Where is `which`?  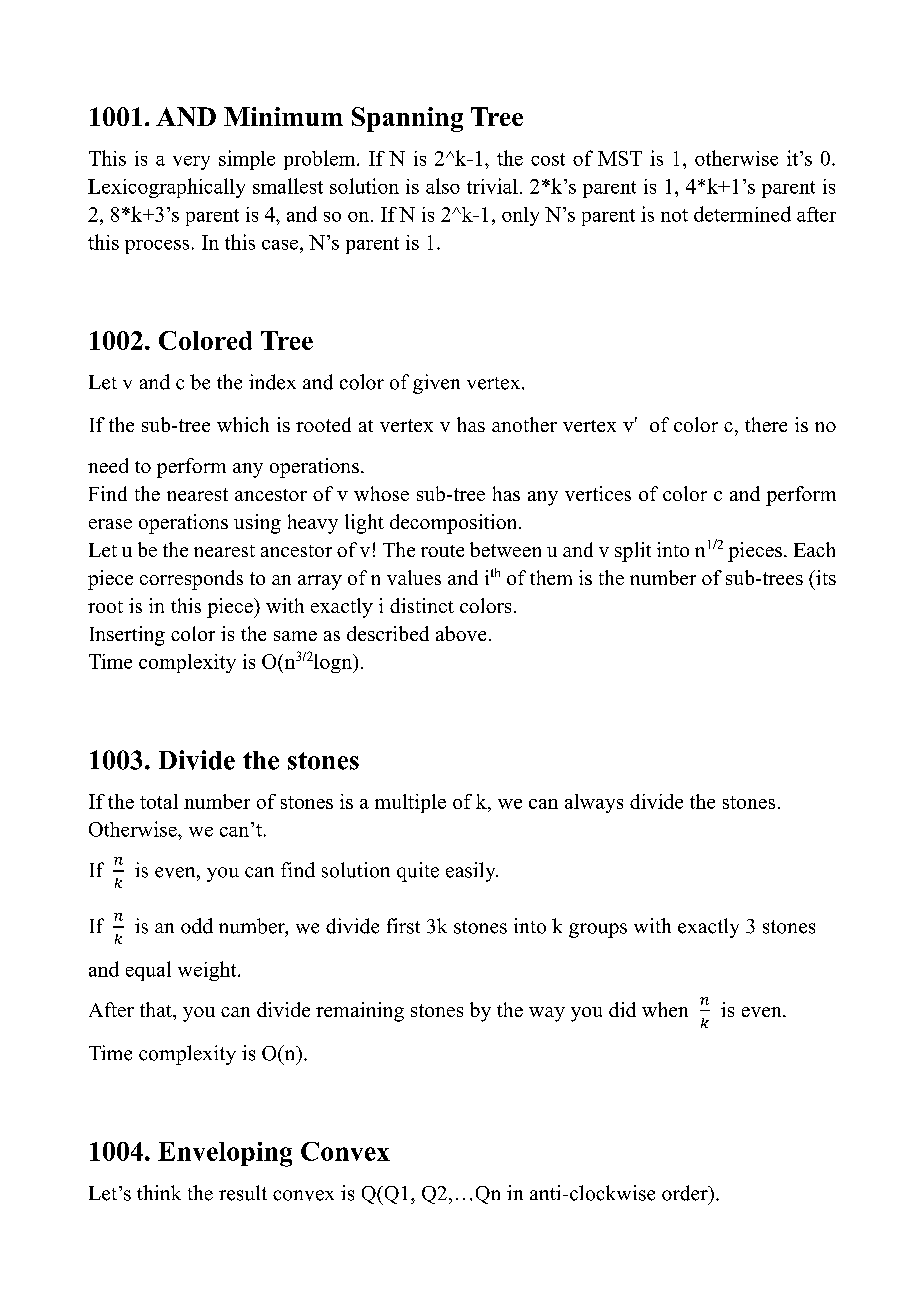
which is located at coordinates (243, 424).
